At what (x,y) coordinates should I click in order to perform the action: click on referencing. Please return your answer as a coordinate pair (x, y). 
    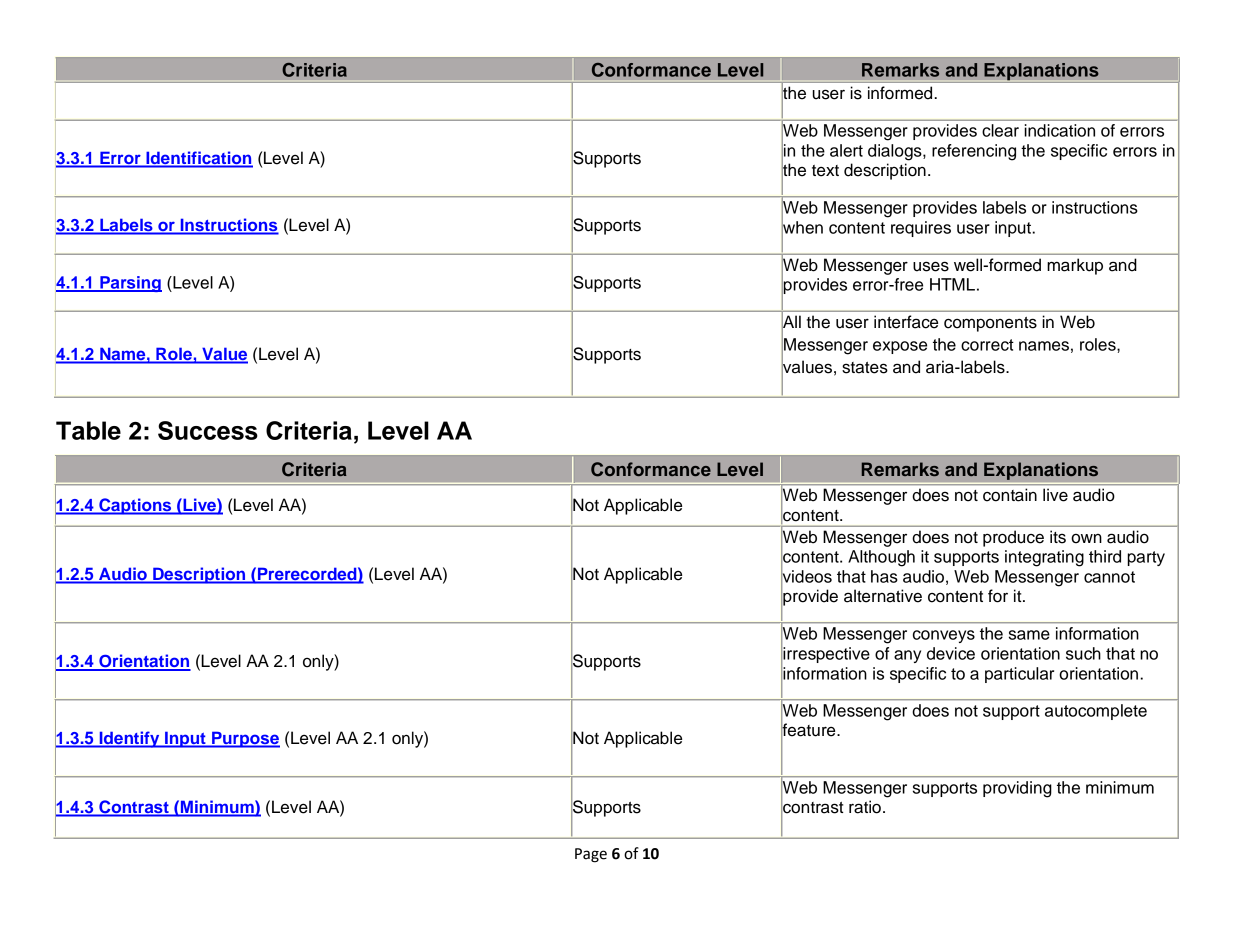
    Looking at the image, I should click on (974, 152).
